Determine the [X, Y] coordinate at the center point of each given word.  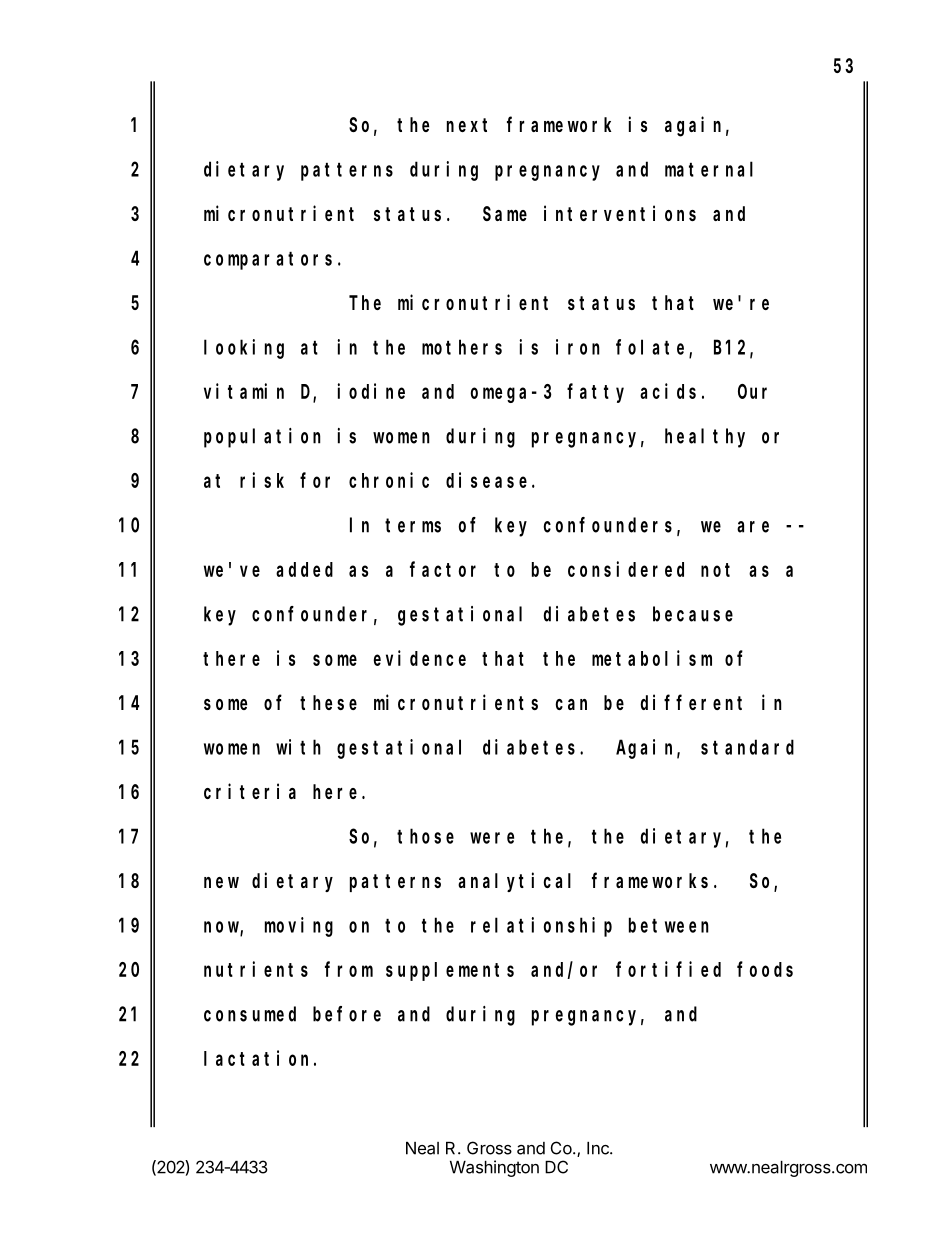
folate [653, 348]
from [349, 969]
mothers [462, 347]
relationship [541, 927]
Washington [494, 1168]
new [221, 882]
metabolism [652, 658]
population [262, 438]
